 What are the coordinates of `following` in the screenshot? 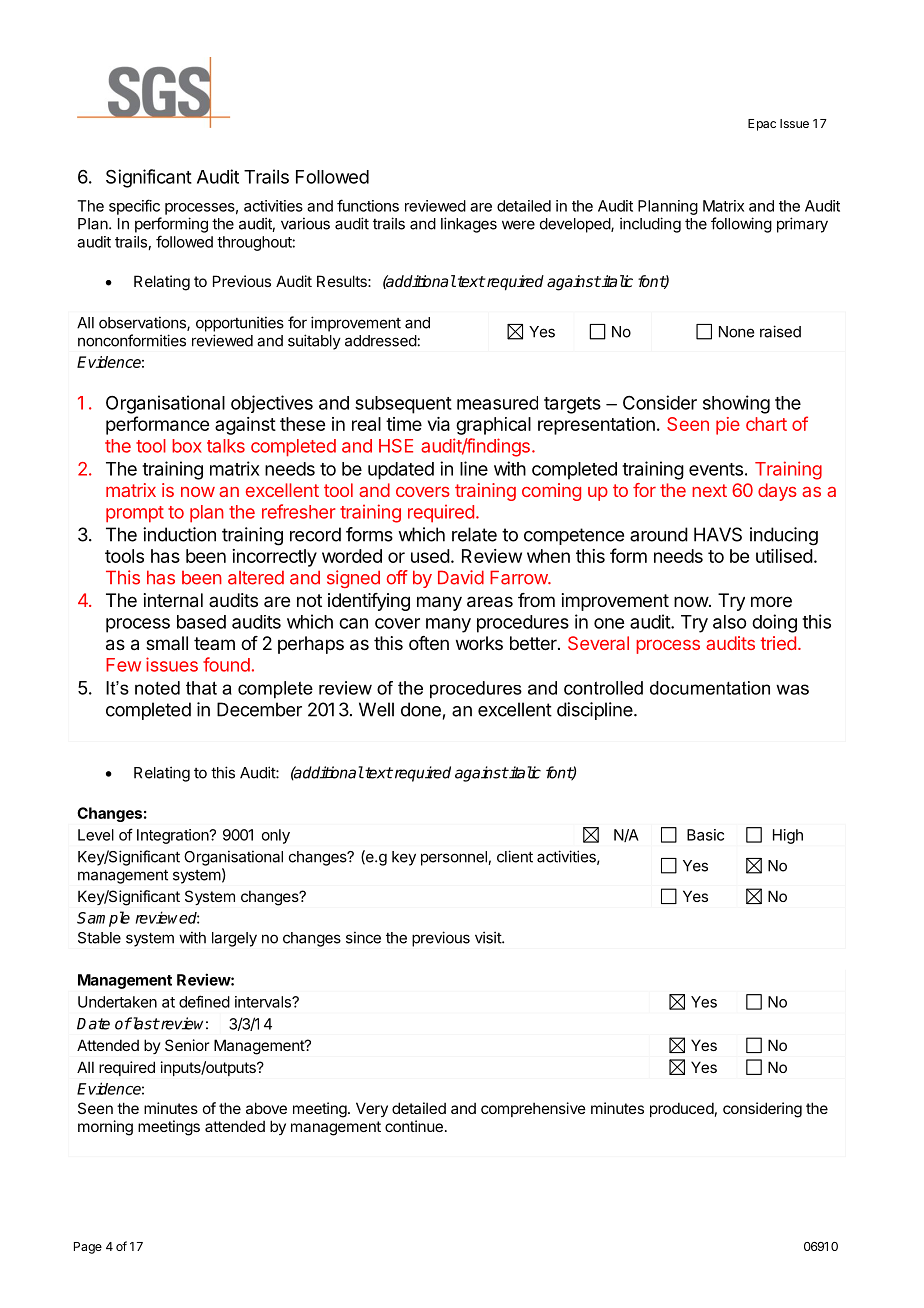 It's located at (741, 225).
